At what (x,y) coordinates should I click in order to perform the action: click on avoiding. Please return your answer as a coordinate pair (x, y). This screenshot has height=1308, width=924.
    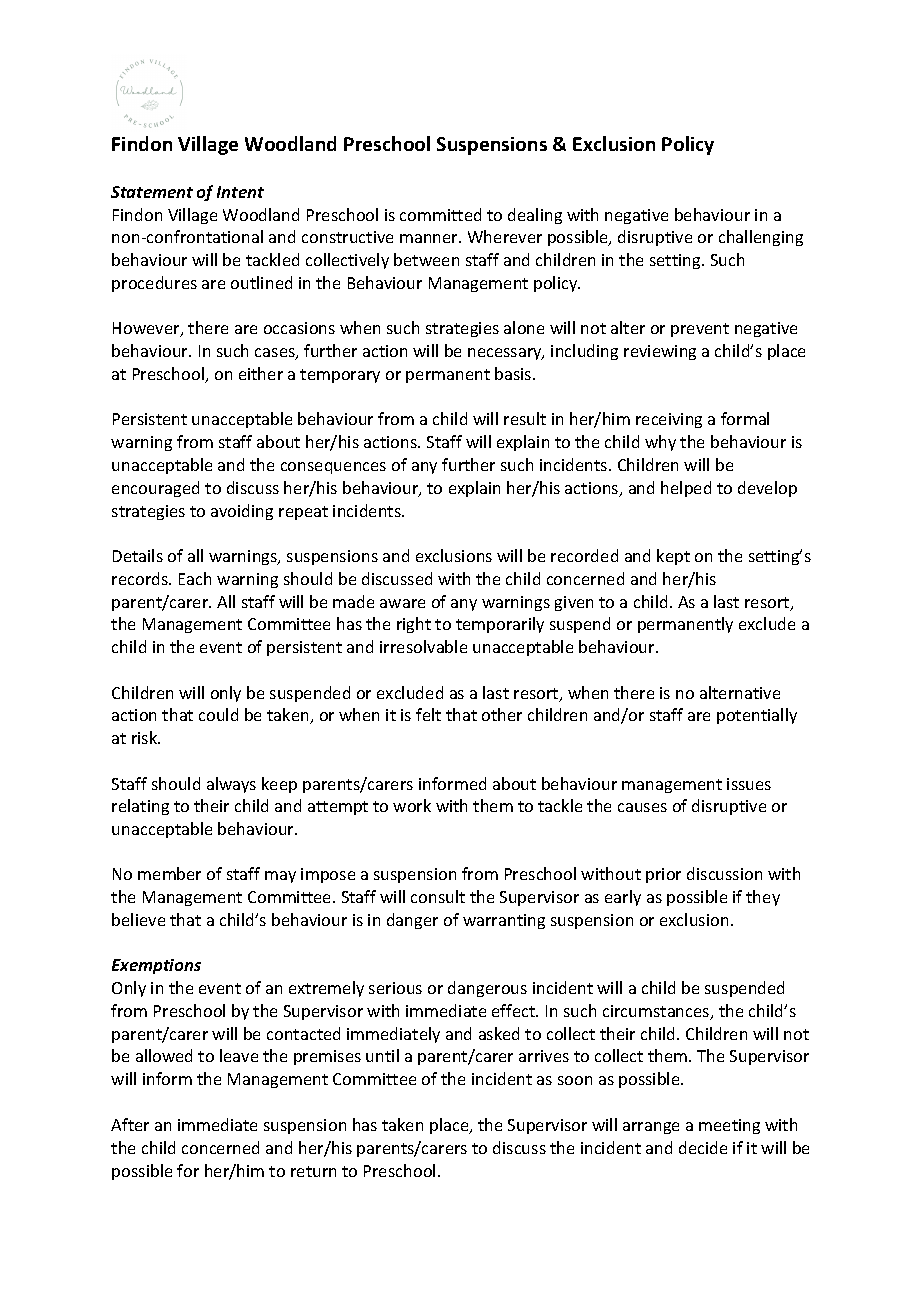
    Looking at the image, I should click on (242, 512).
